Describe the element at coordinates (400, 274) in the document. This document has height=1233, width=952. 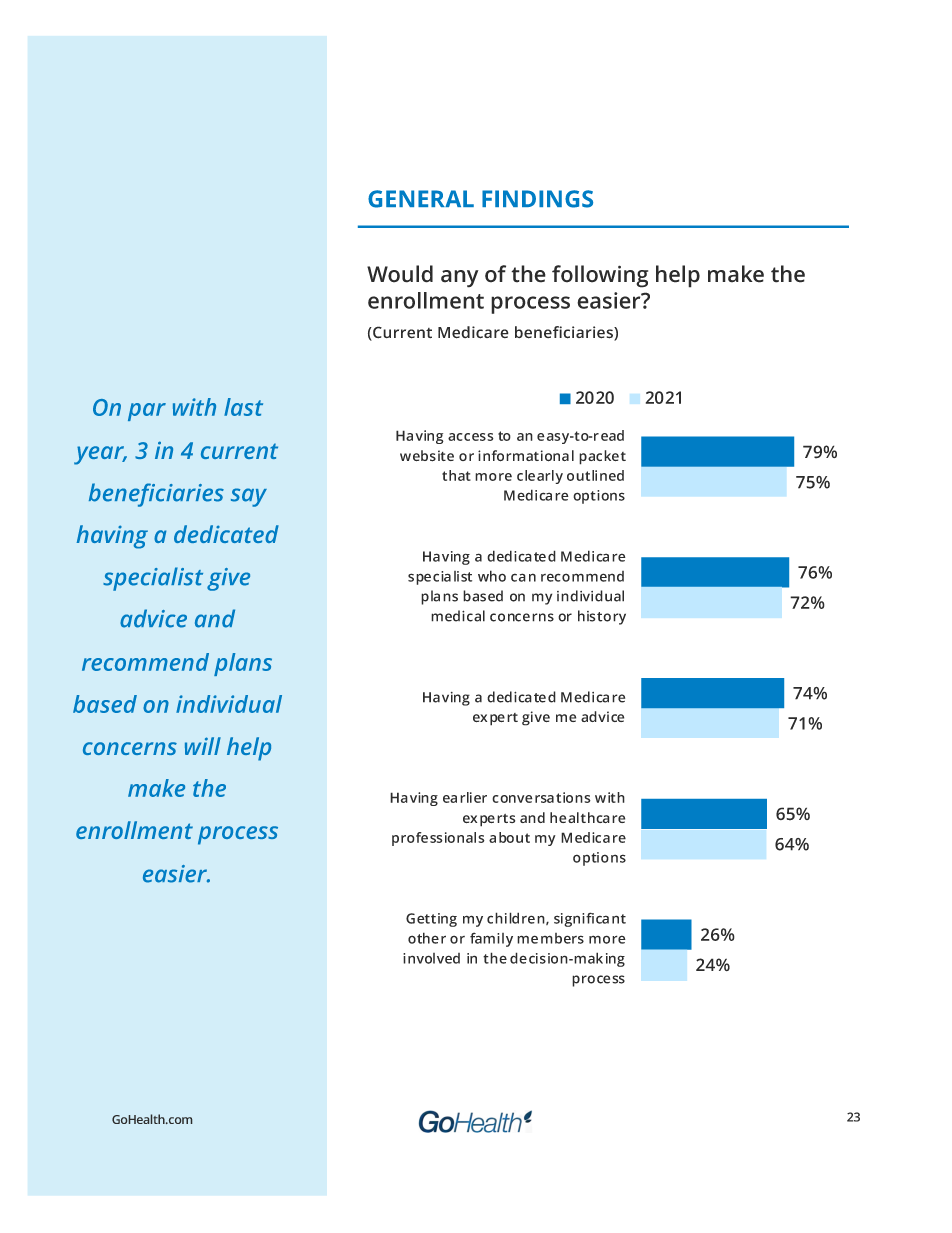
I see `Would` at that location.
